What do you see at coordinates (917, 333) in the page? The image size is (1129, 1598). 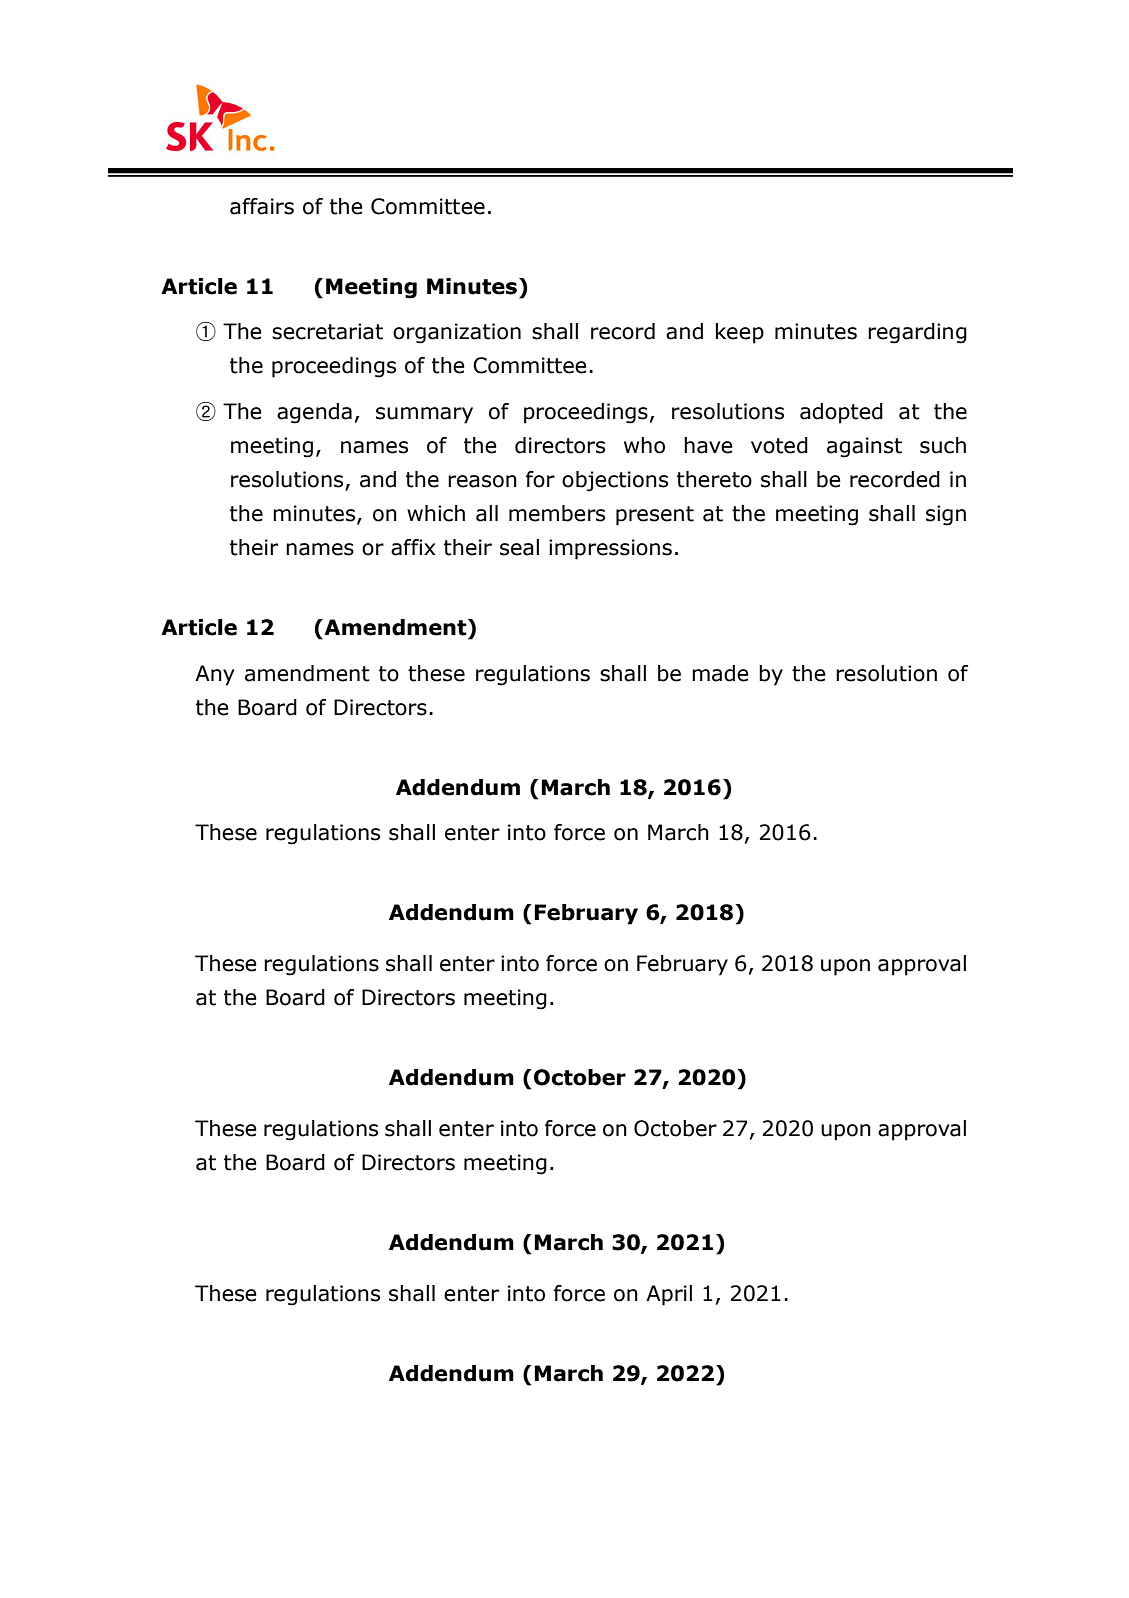 I see `regarding` at bounding box center [917, 333].
